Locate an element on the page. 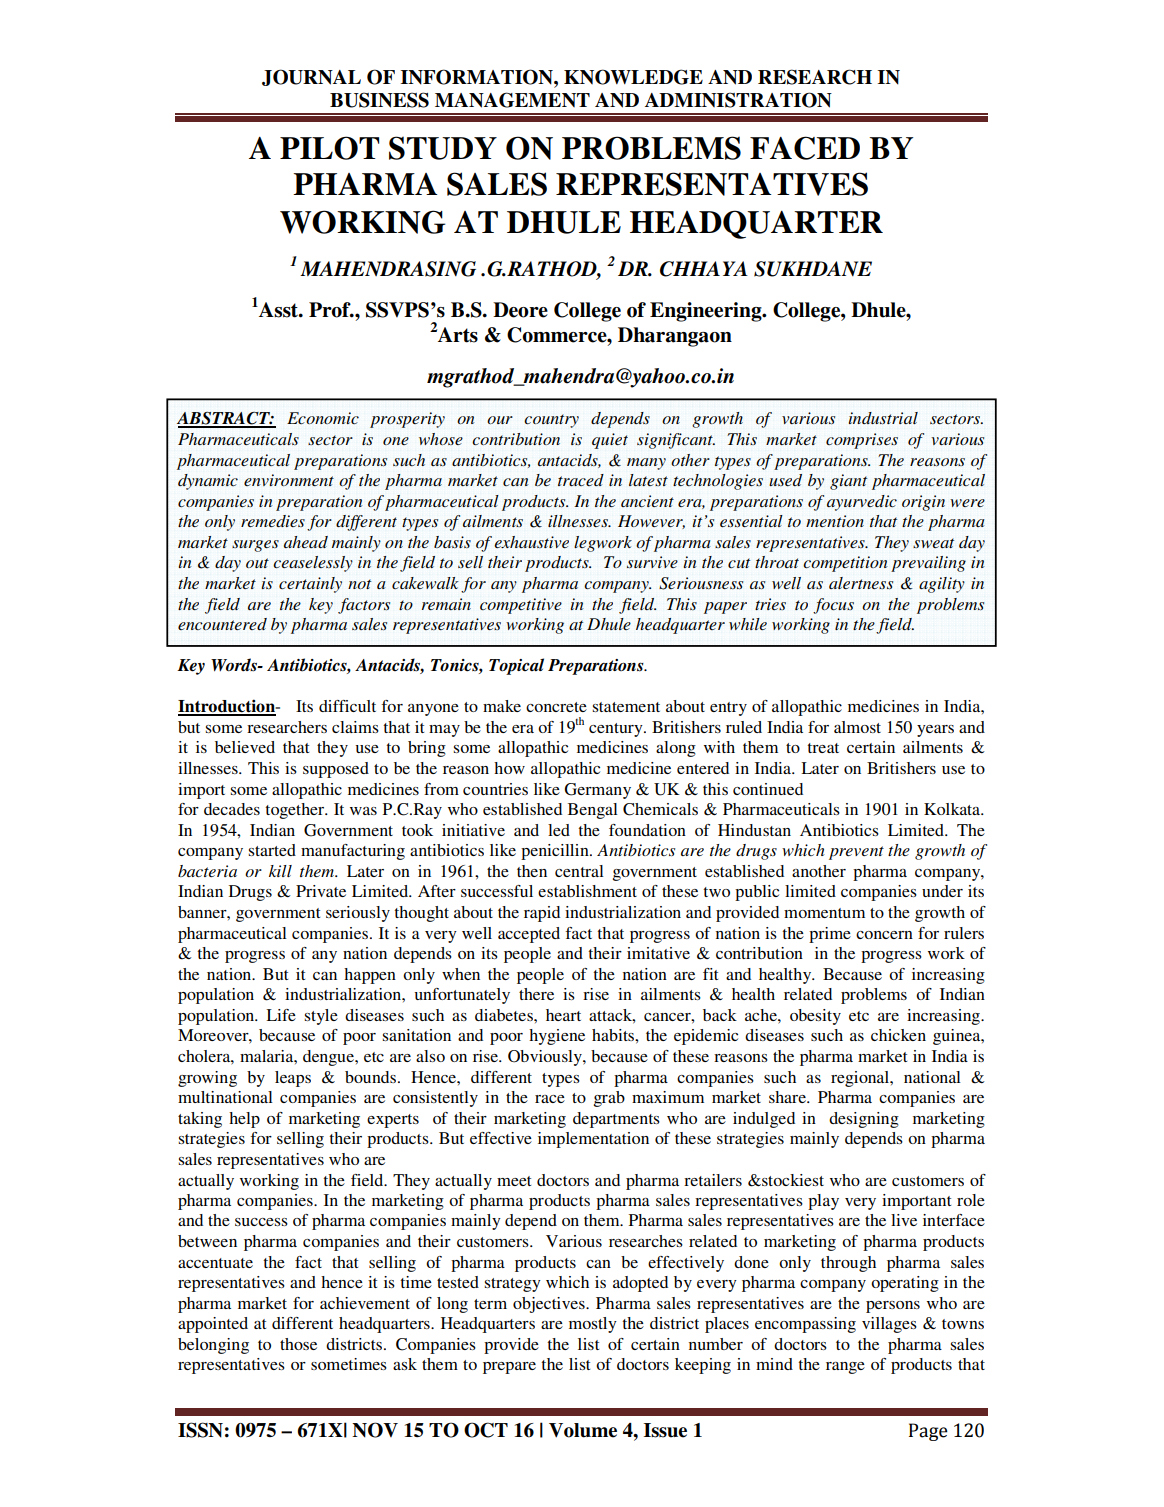 This image has width=1164, height=1507. FACED is located at coordinates (805, 148).
